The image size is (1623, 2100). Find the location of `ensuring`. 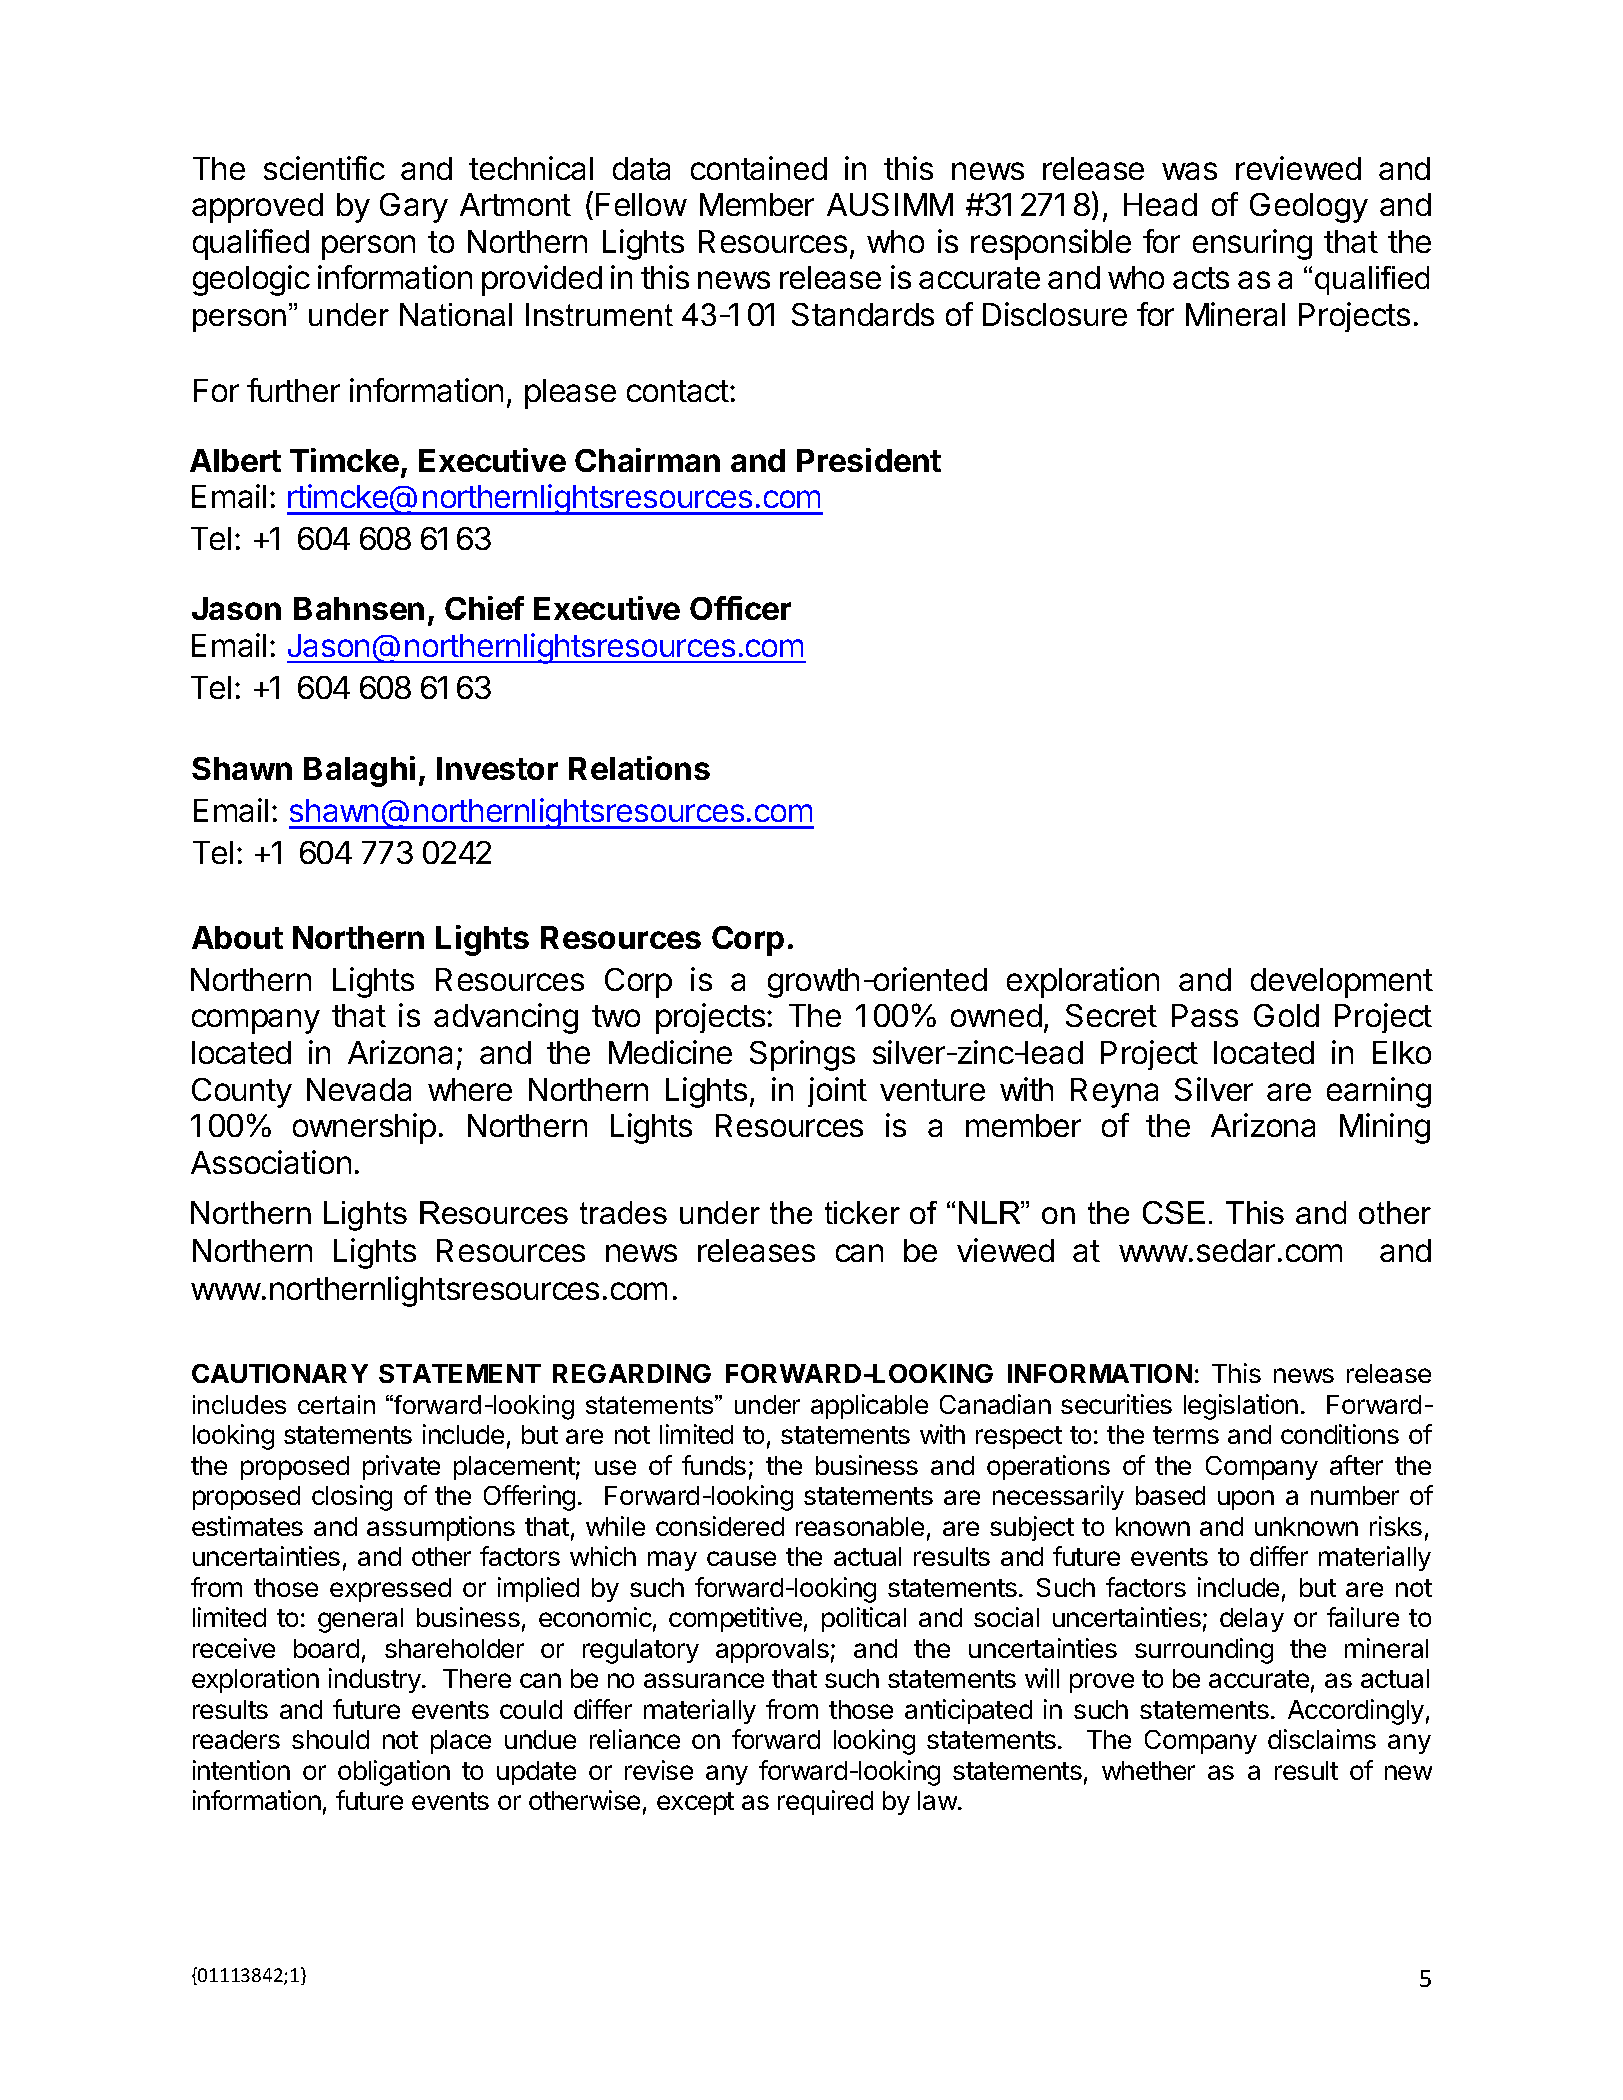

ensuring is located at coordinates (1252, 244).
